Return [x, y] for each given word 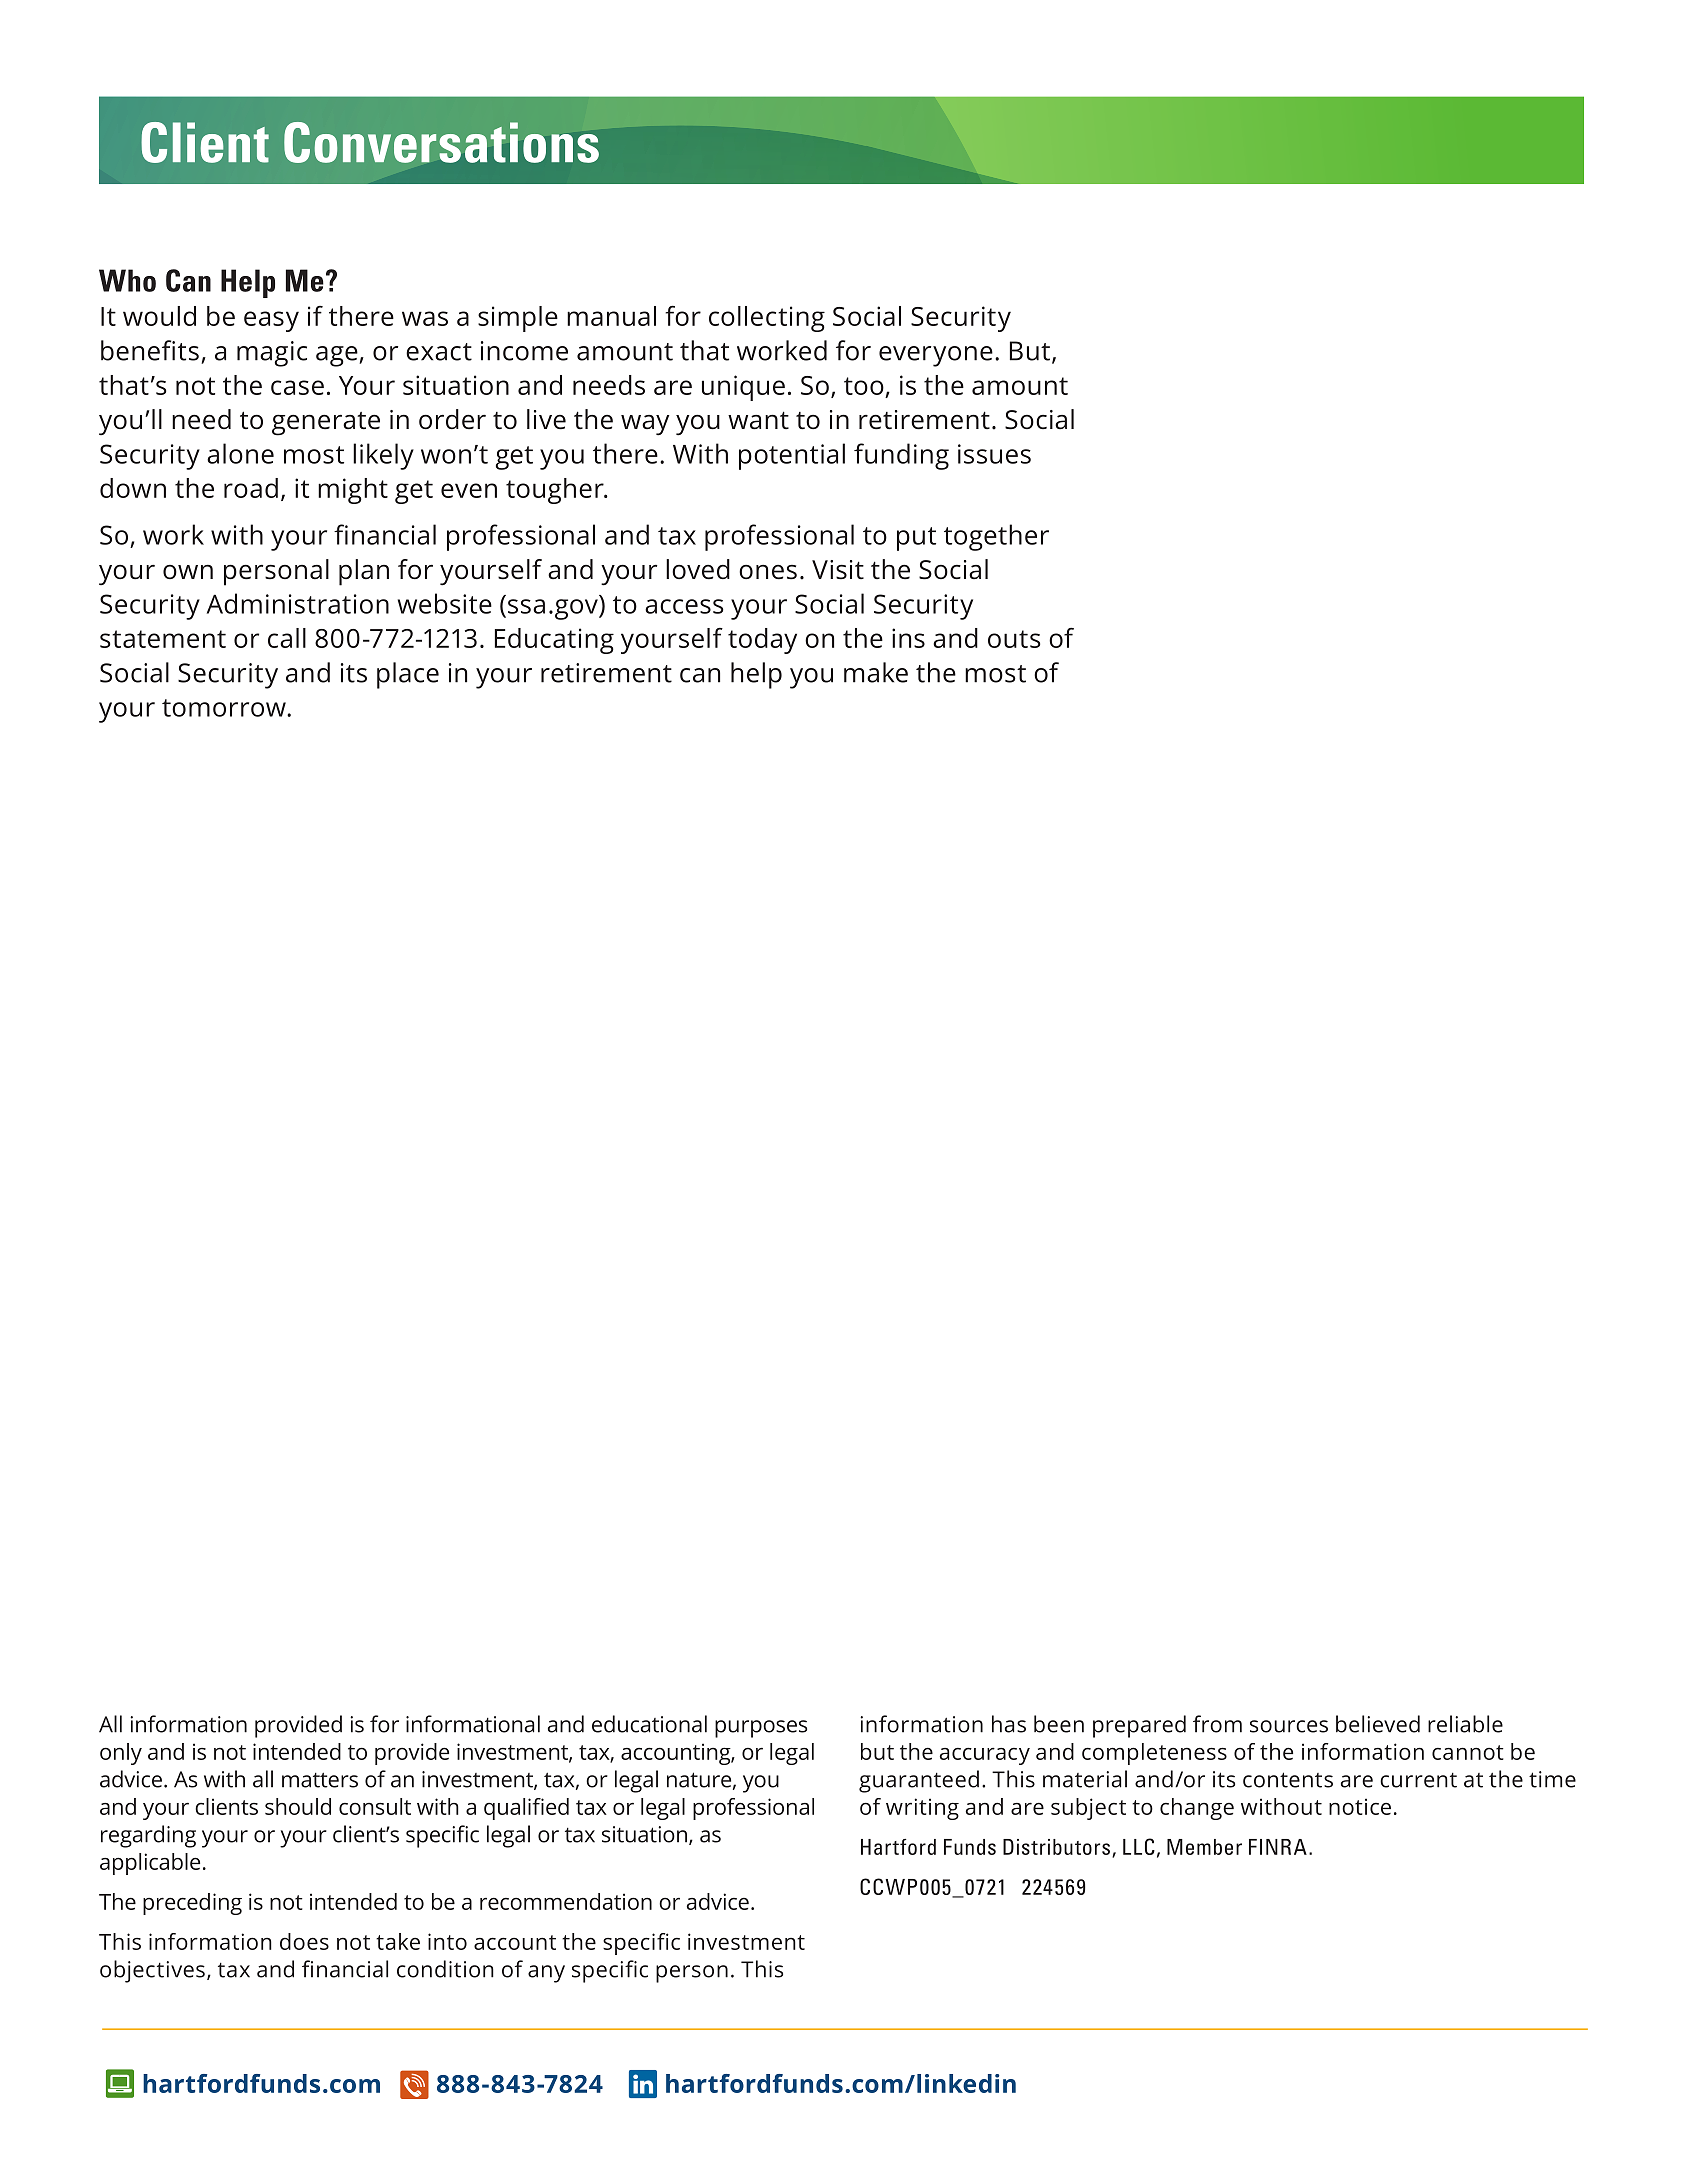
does [304, 1941]
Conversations [441, 142]
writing [922, 1809]
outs [1014, 639]
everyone [936, 356]
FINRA [1278, 1847]
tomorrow [225, 708]
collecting [767, 319]
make [876, 672]
